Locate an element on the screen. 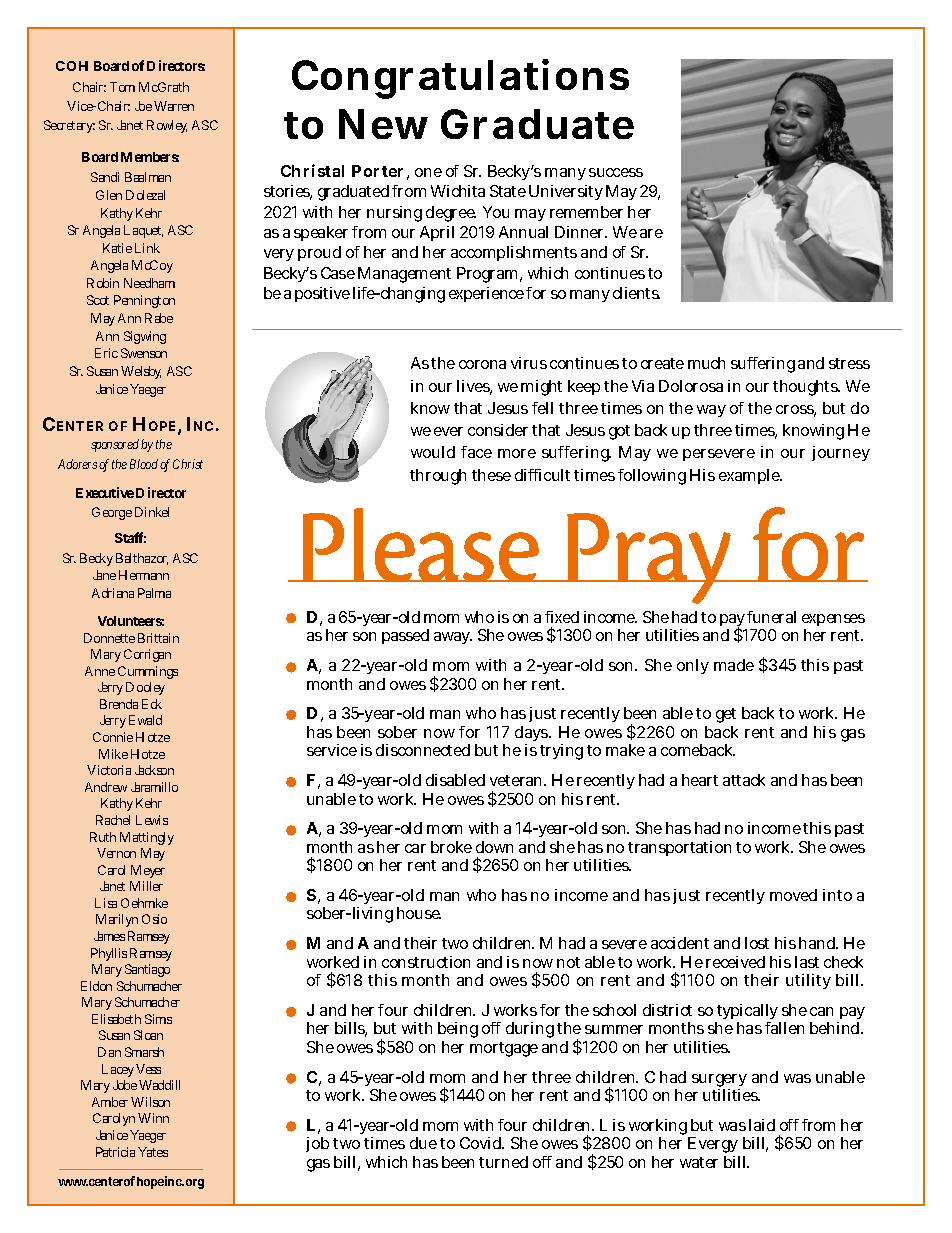 This screenshot has height=1233, width=952. laid is located at coordinates (762, 1125).
